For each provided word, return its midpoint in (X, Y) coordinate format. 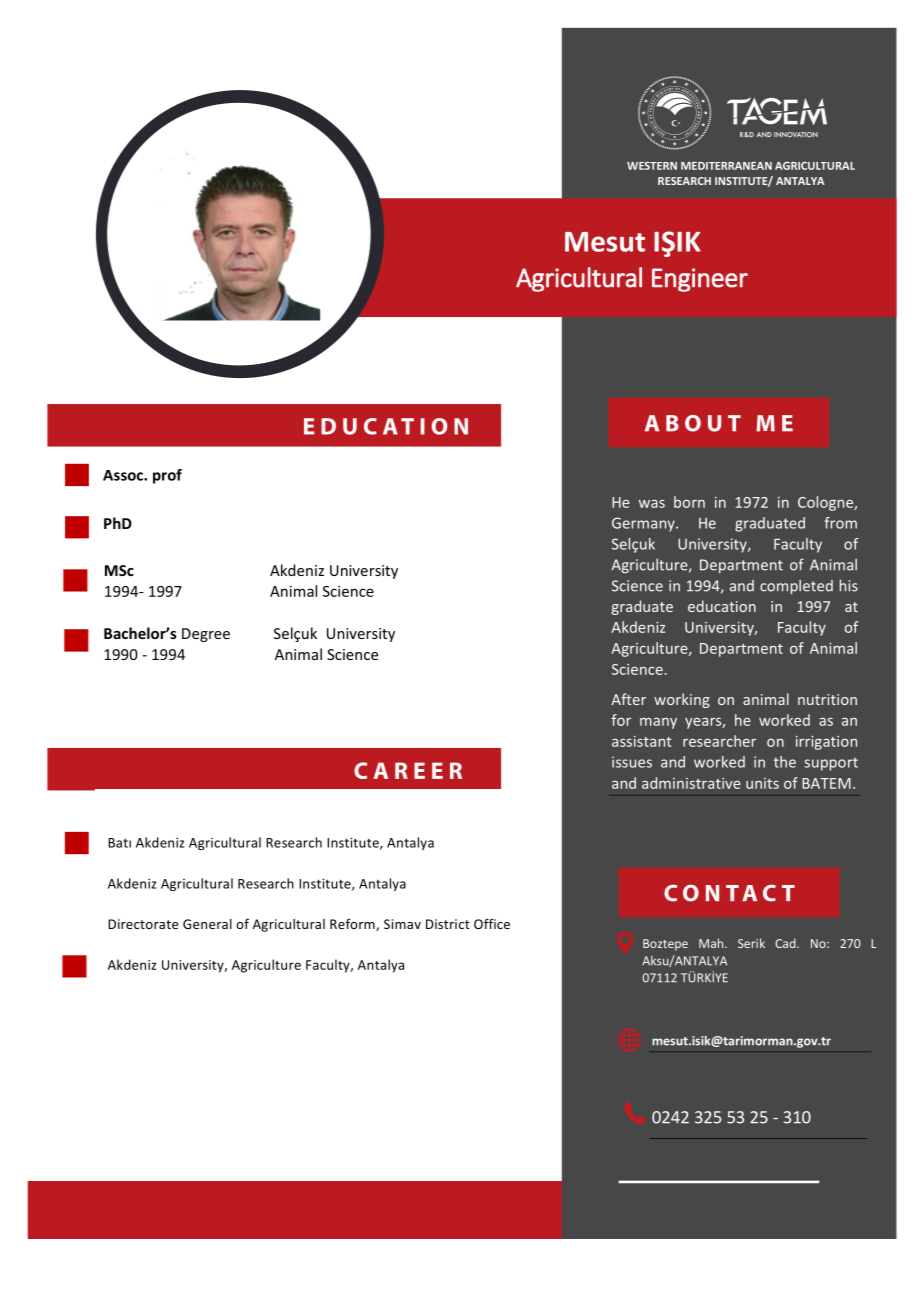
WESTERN (652, 166)
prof (167, 476)
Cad (786, 943)
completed (796, 587)
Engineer (700, 280)
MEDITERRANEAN (726, 166)
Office (492, 923)
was (652, 503)
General (207, 924)
